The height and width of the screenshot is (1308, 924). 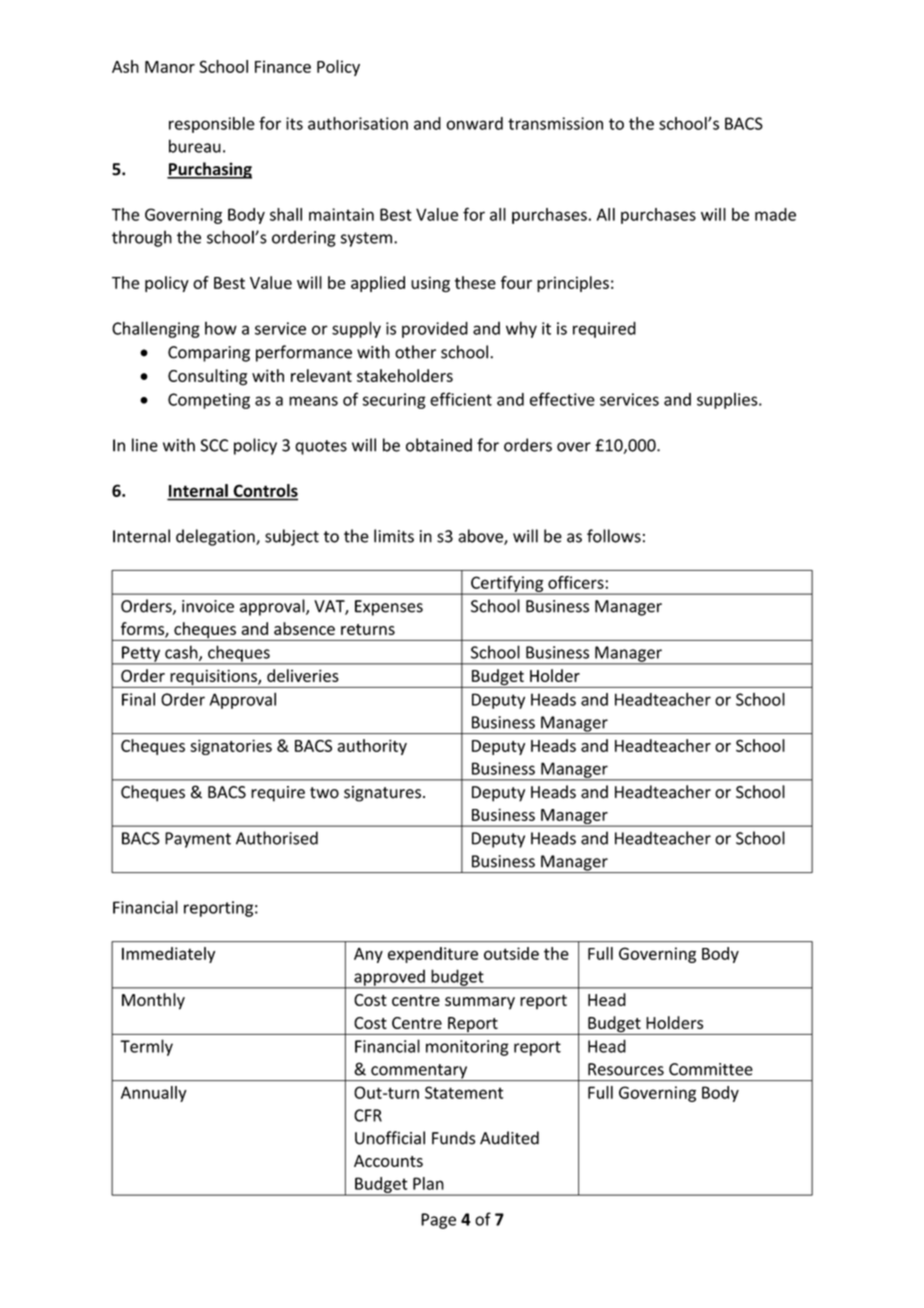 I want to click on onward, so click(x=474, y=123).
